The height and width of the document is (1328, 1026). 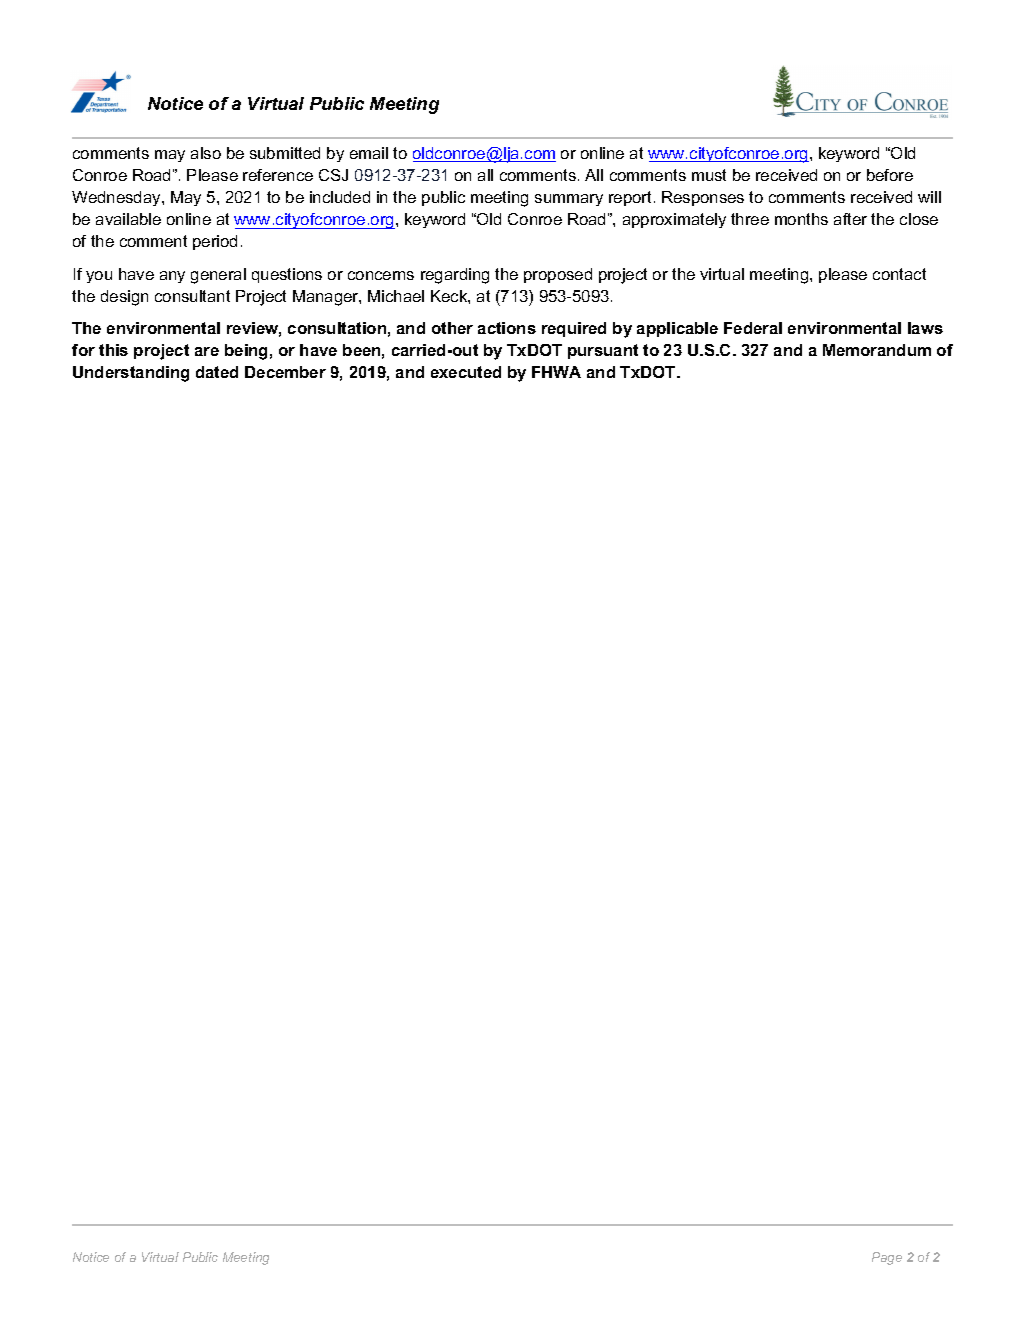 I want to click on executed, so click(x=466, y=372).
